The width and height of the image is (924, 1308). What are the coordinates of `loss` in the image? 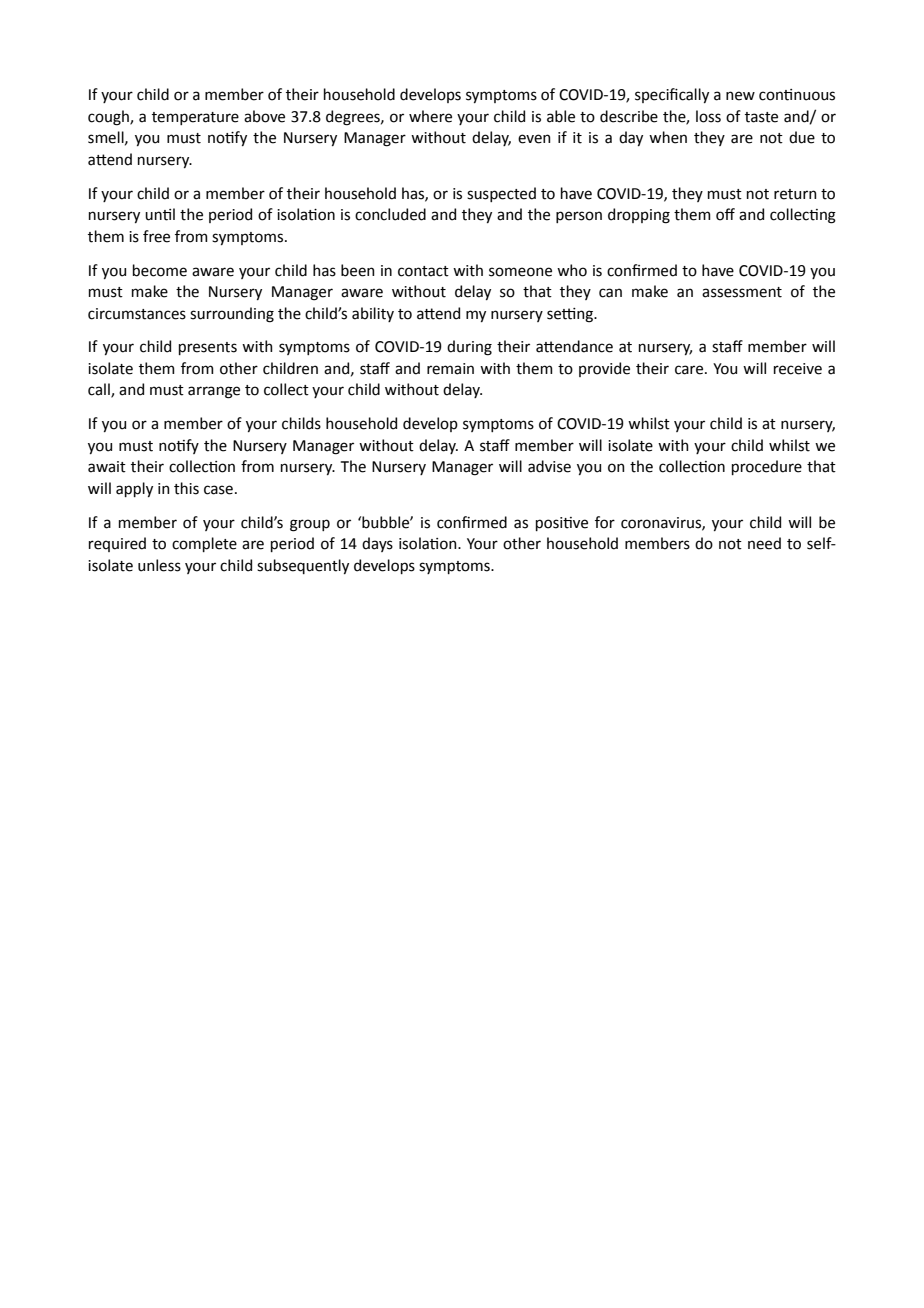 It's located at (708, 116).
